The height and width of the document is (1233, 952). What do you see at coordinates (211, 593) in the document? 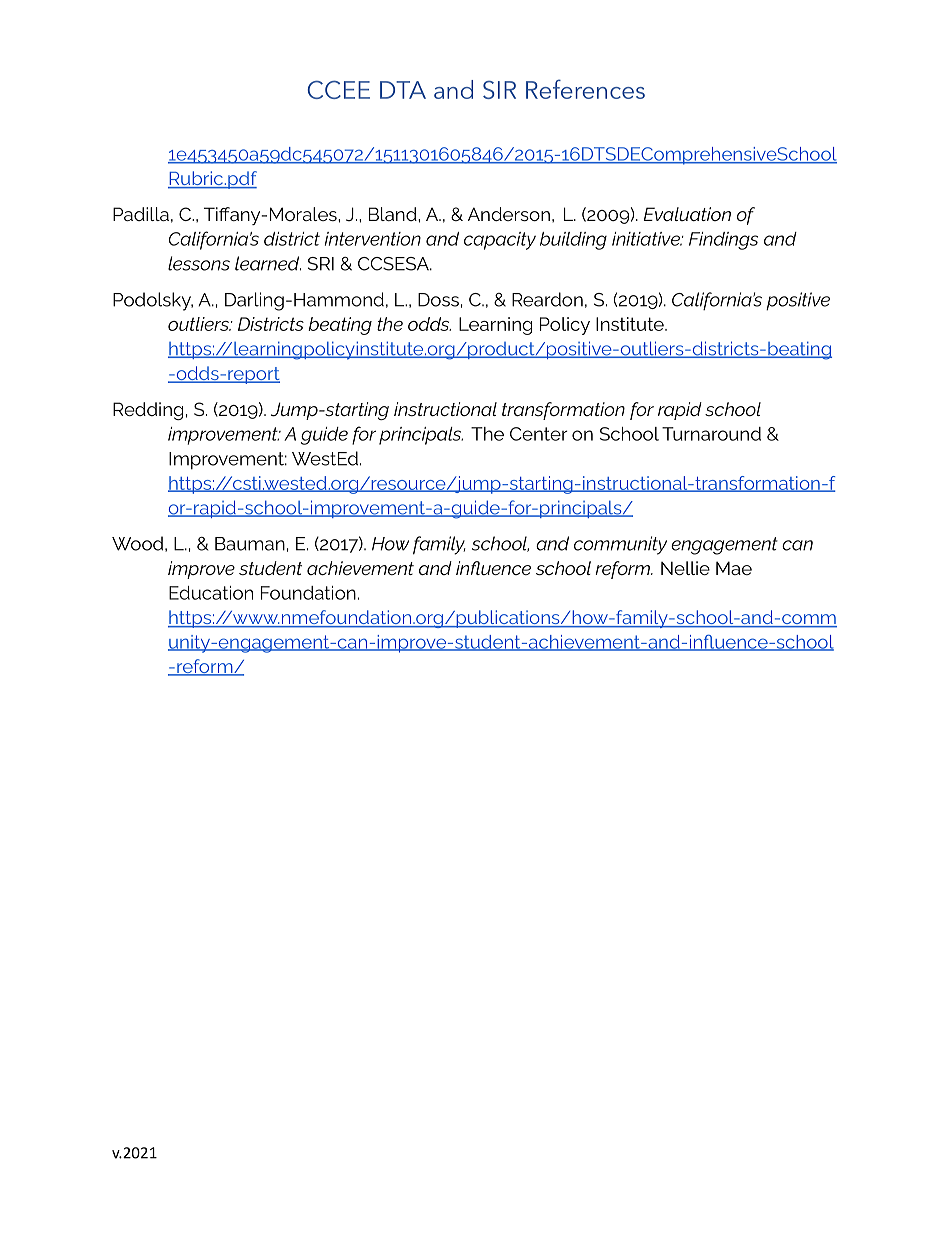
I see `Education` at bounding box center [211, 593].
